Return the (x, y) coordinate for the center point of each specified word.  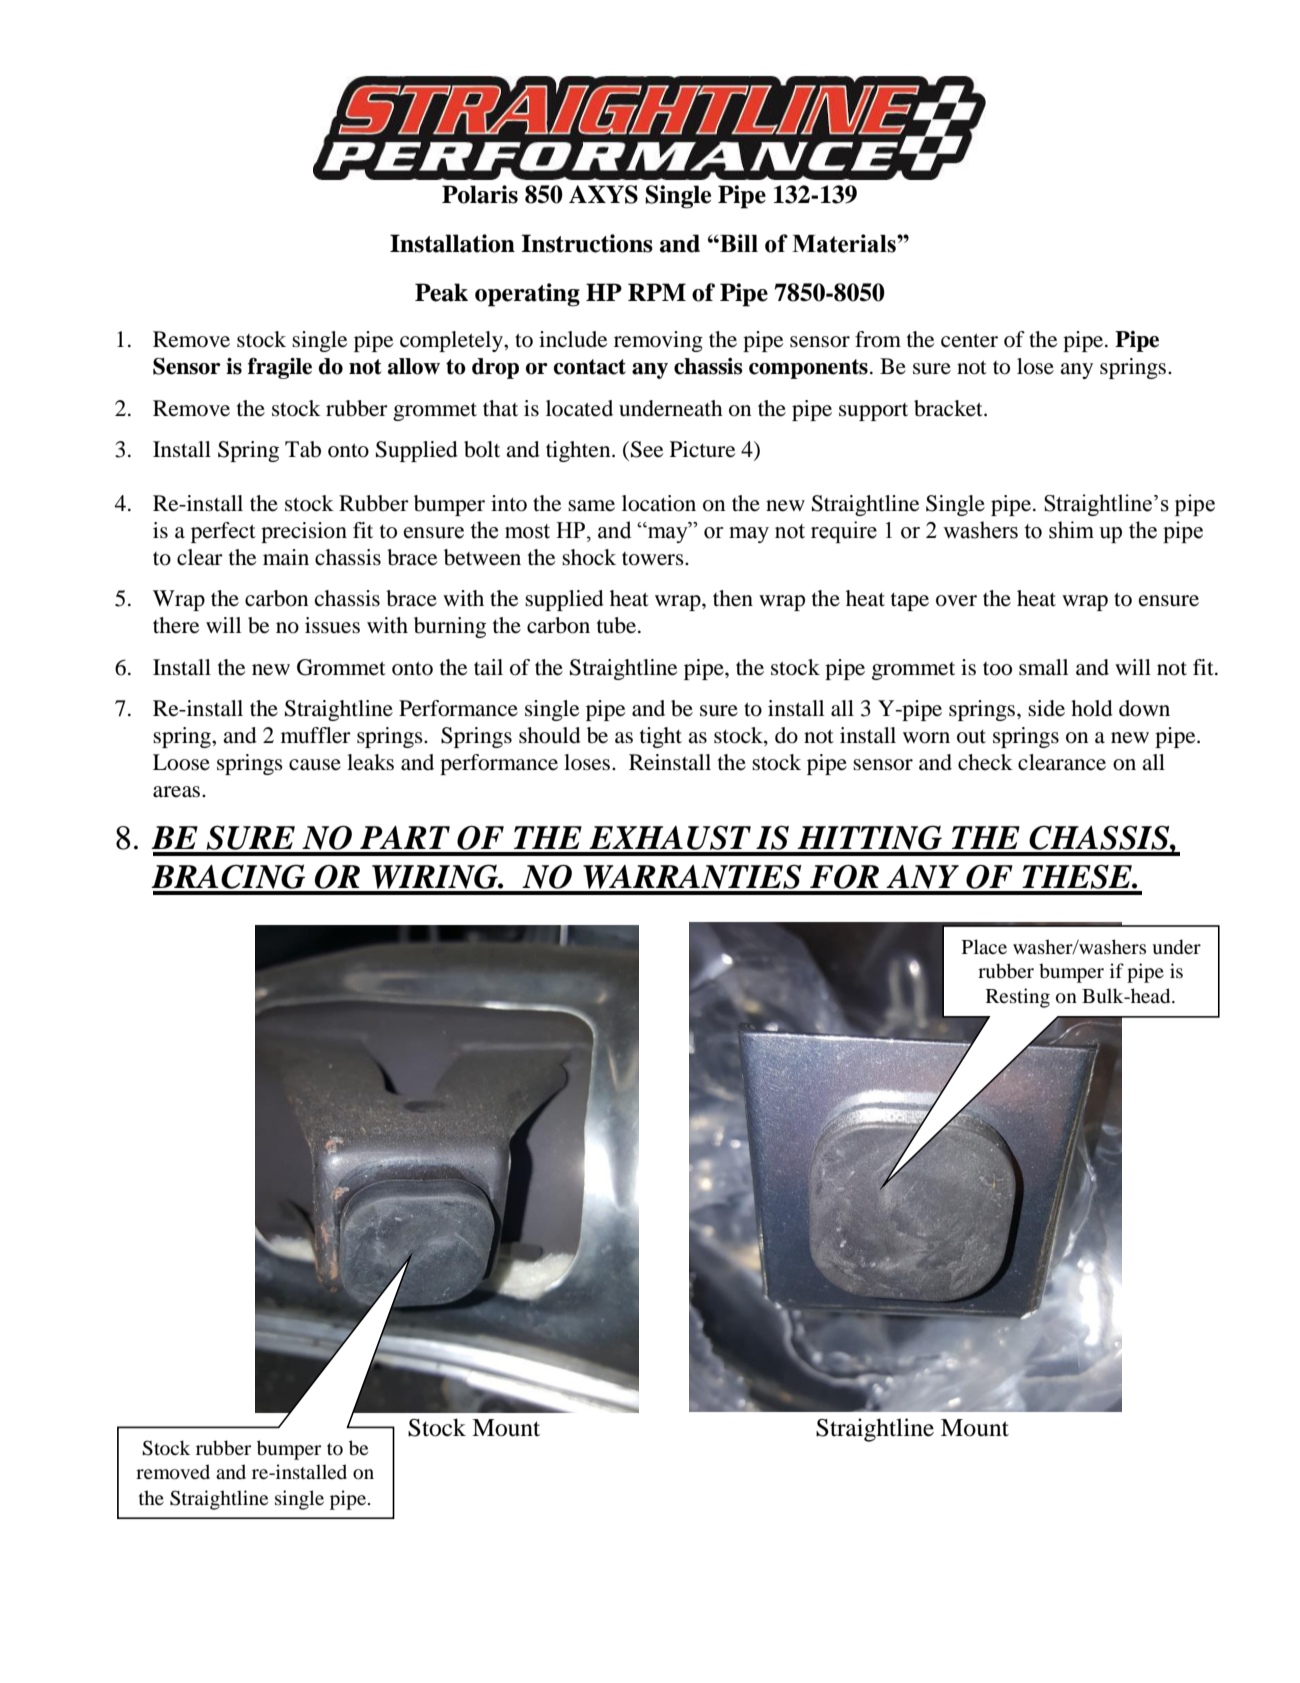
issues (332, 625)
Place (984, 946)
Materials (845, 243)
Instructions (587, 243)
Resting (1018, 998)
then (733, 598)
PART (405, 837)
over (956, 601)
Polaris (480, 194)
